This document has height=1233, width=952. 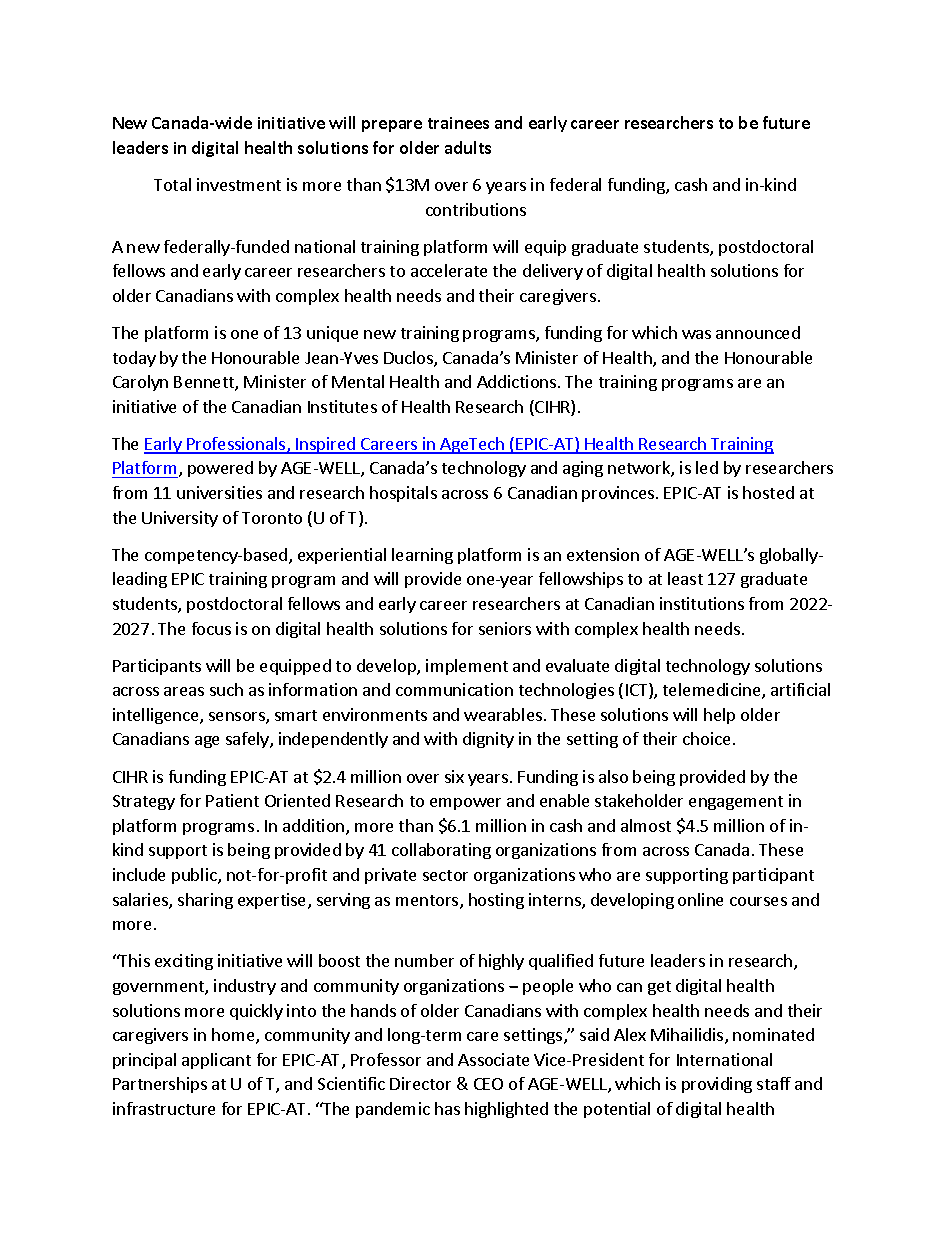 I want to click on adults, so click(x=468, y=147).
